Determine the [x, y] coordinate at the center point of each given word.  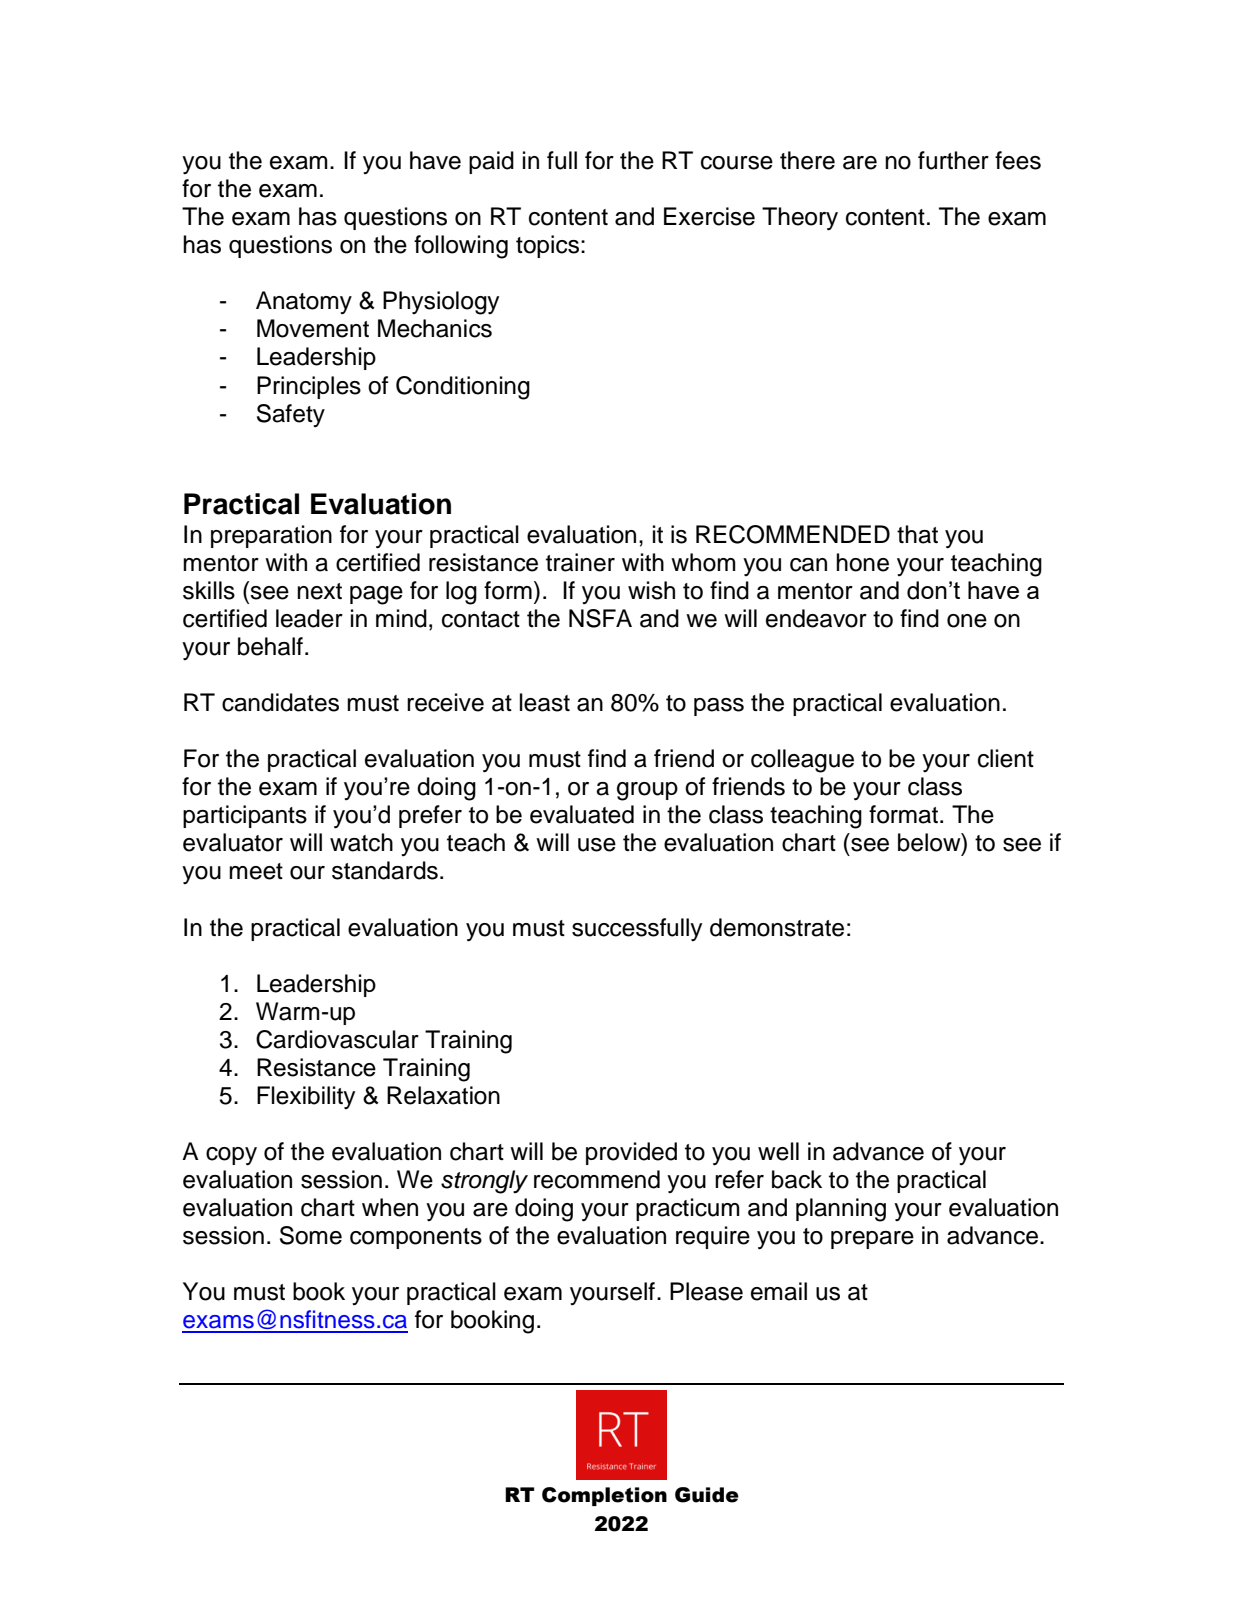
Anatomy [304, 302]
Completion [604, 1496]
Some [311, 1235]
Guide [707, 1495]
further [953, 160]
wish [651, 590]
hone [862, 562]
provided [631, 1153]
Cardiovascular [337, 1039]
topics [549, 246]
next [319, 591]
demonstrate [777, 927]
